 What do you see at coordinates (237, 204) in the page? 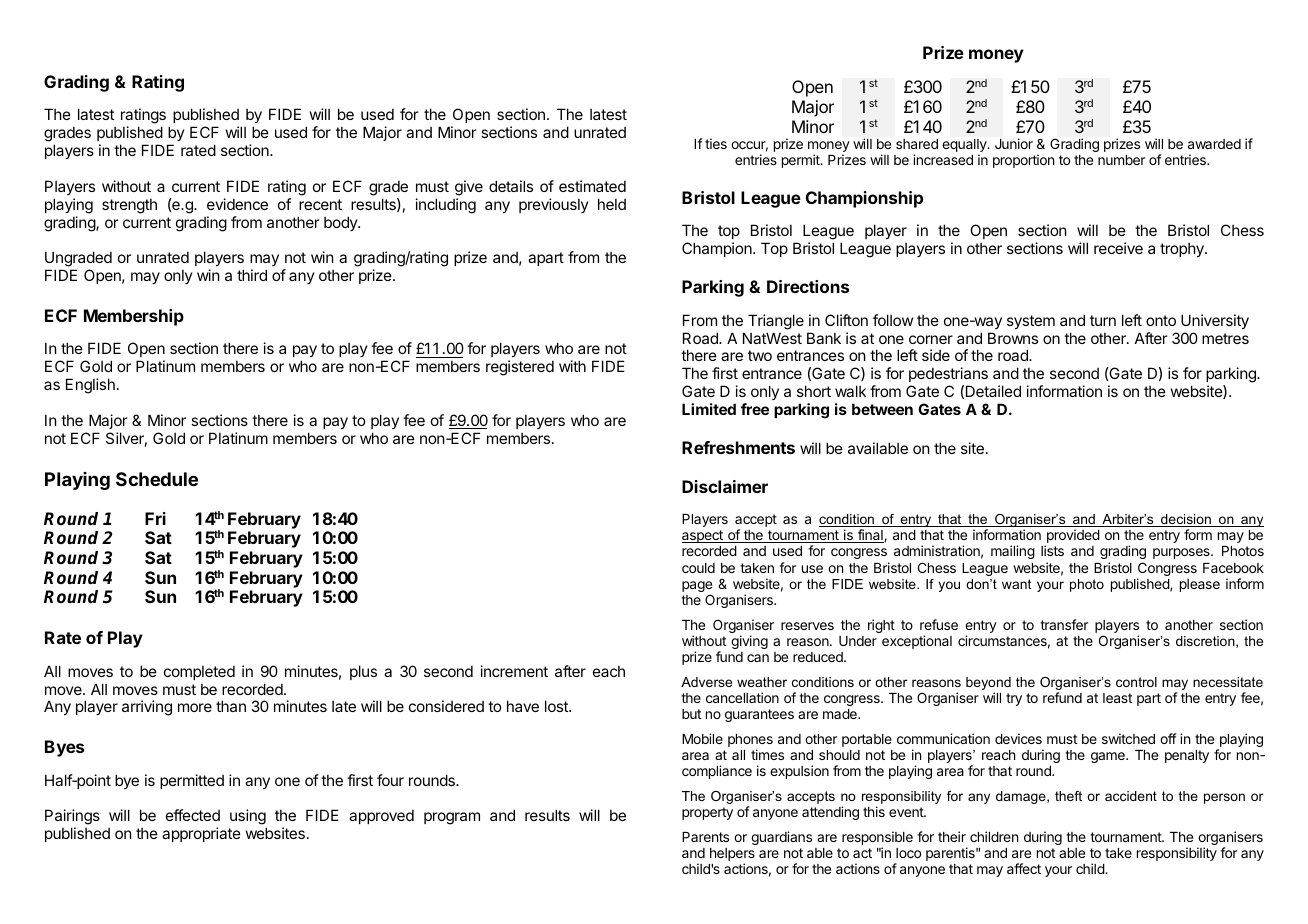
I see `evidence` at bounding box center [237, 204].
